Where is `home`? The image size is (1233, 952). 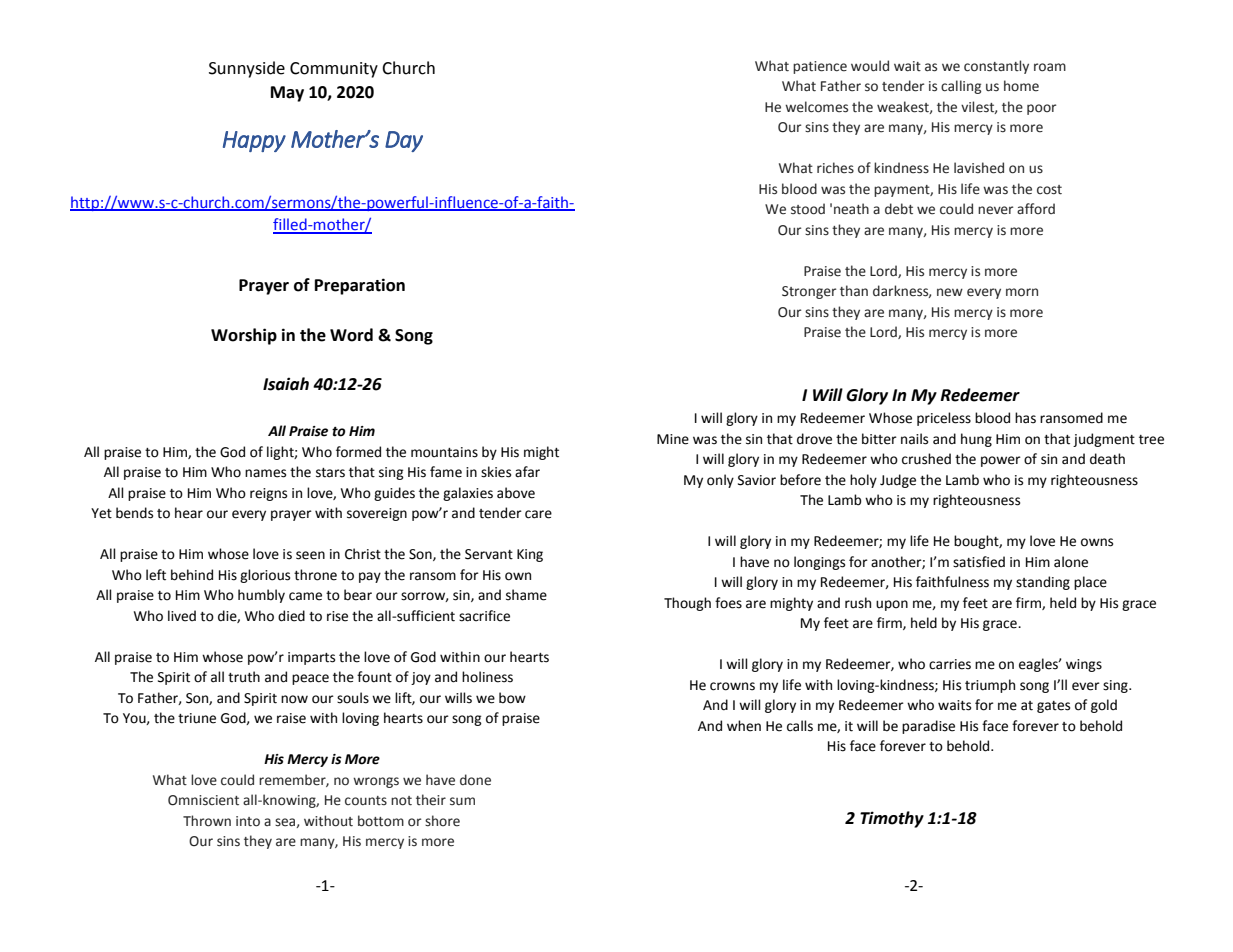 home is located at coordinates (1021, 86).
